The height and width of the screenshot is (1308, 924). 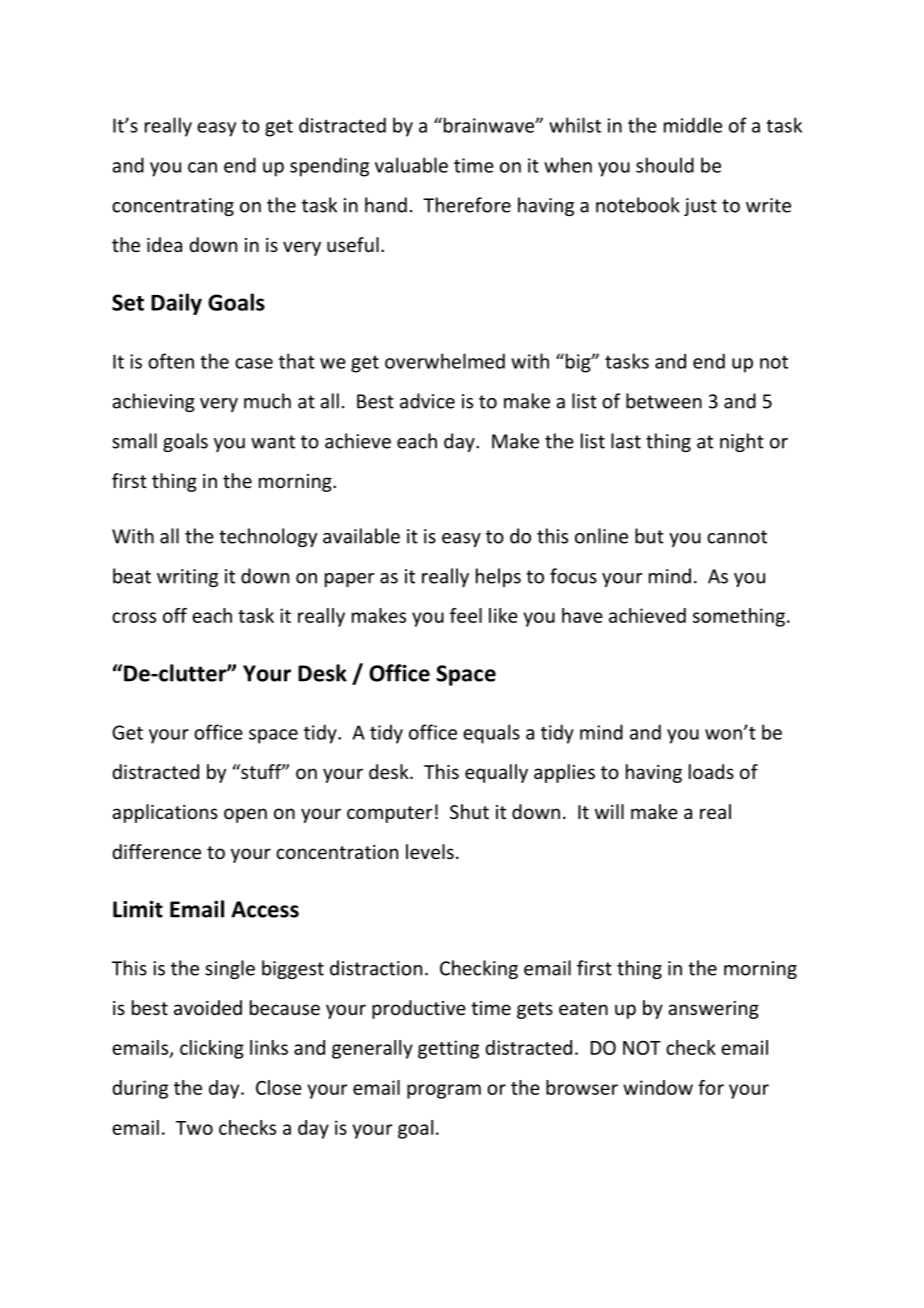 What do you see at coordinates (411, 165) in the screenshot?
I see `valuable` at bounding box center [411, 165].
